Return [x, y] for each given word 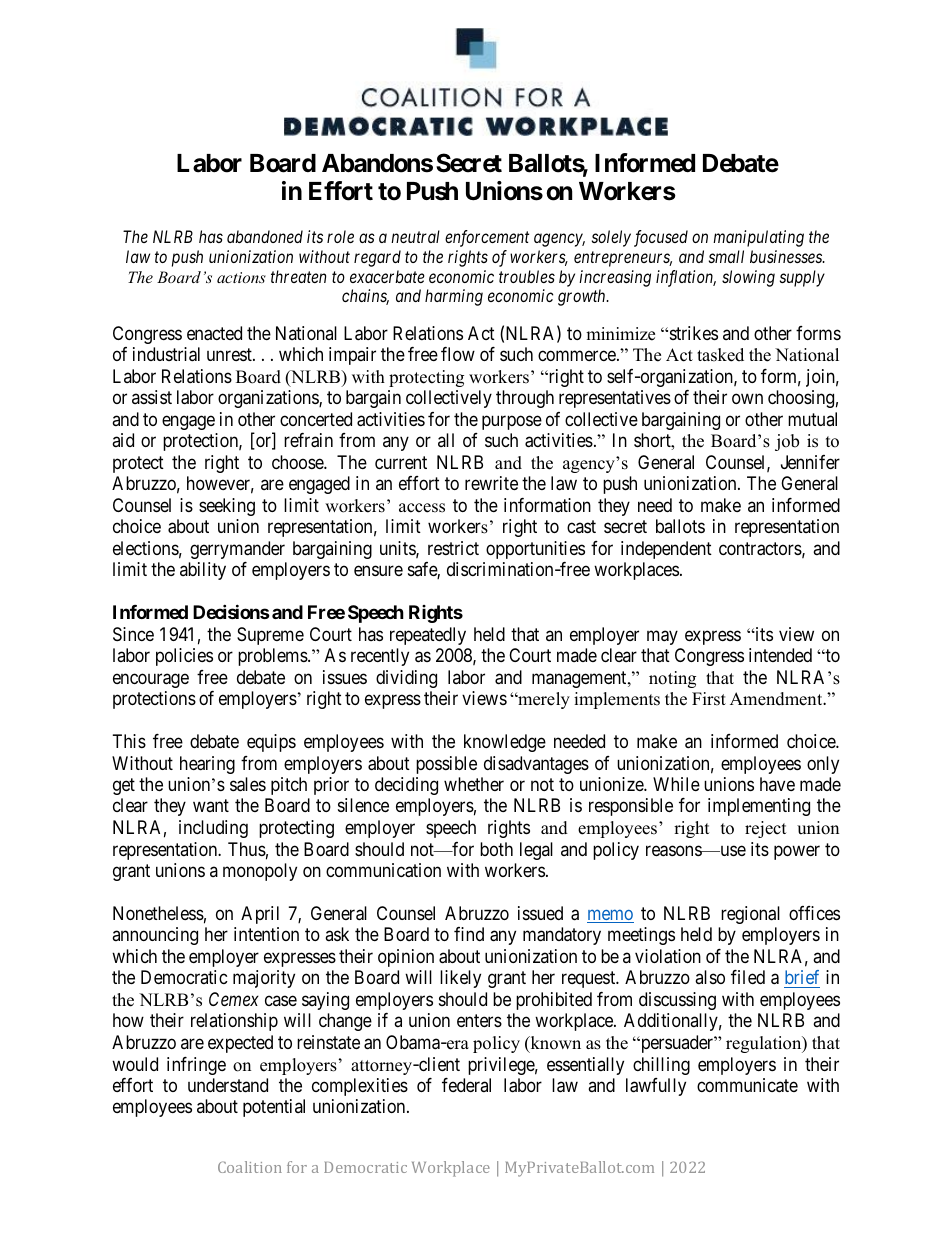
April [260, 915]
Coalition [250, 1167]
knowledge [505, 743]
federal [466, 1085]
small [726, 256]
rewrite [491, 483]
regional [750, 915]
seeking [227, 507]
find [469, 934]
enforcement [487, 238]
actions [241, 277]
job [787, 442]
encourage [151, 680]
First [709, 699]
